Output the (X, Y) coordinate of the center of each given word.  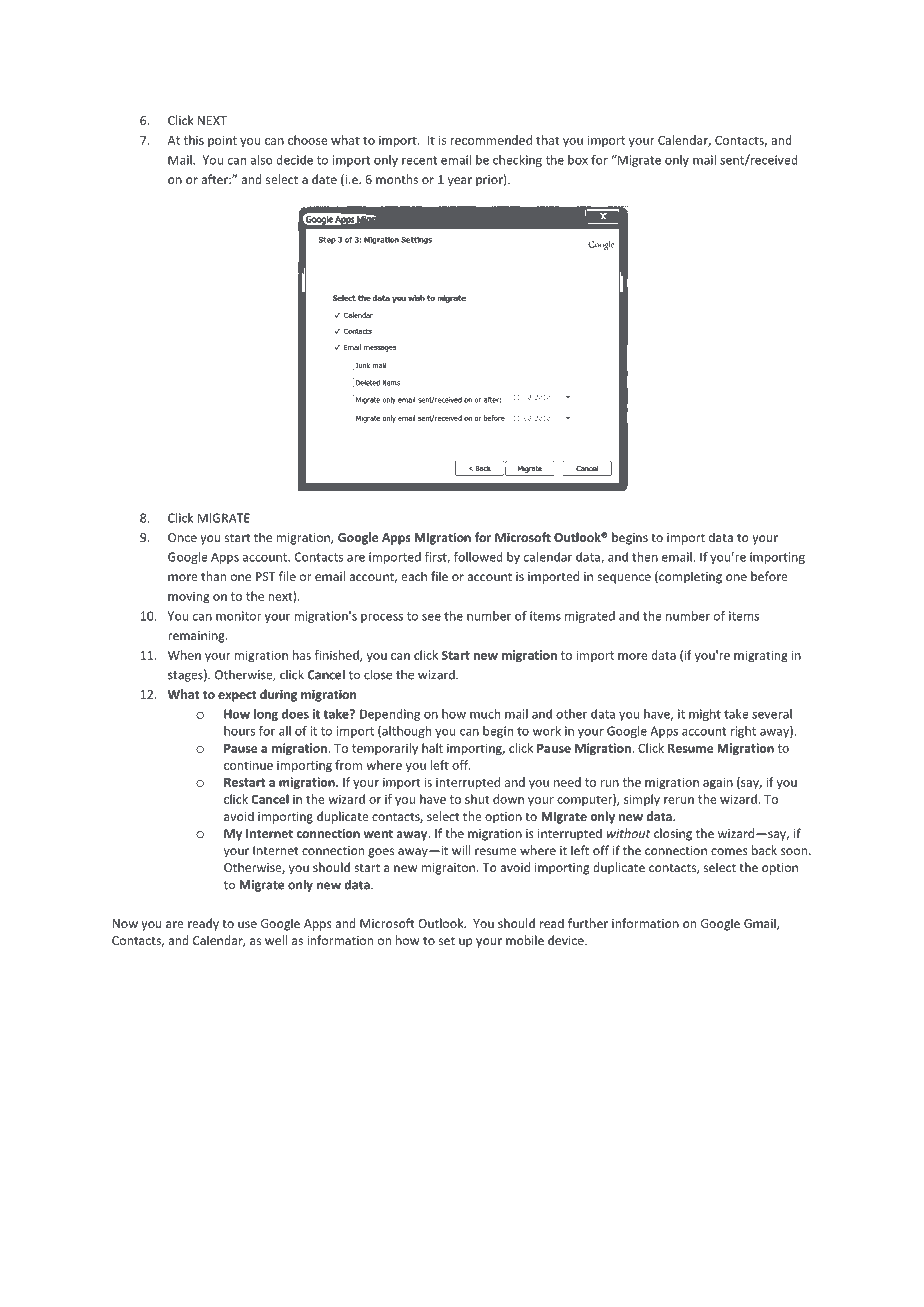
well (276, 940)
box (578, 160)
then (645, 557)
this (194, 140)
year (460, 182)
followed (478, 557)
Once (182, 537)
